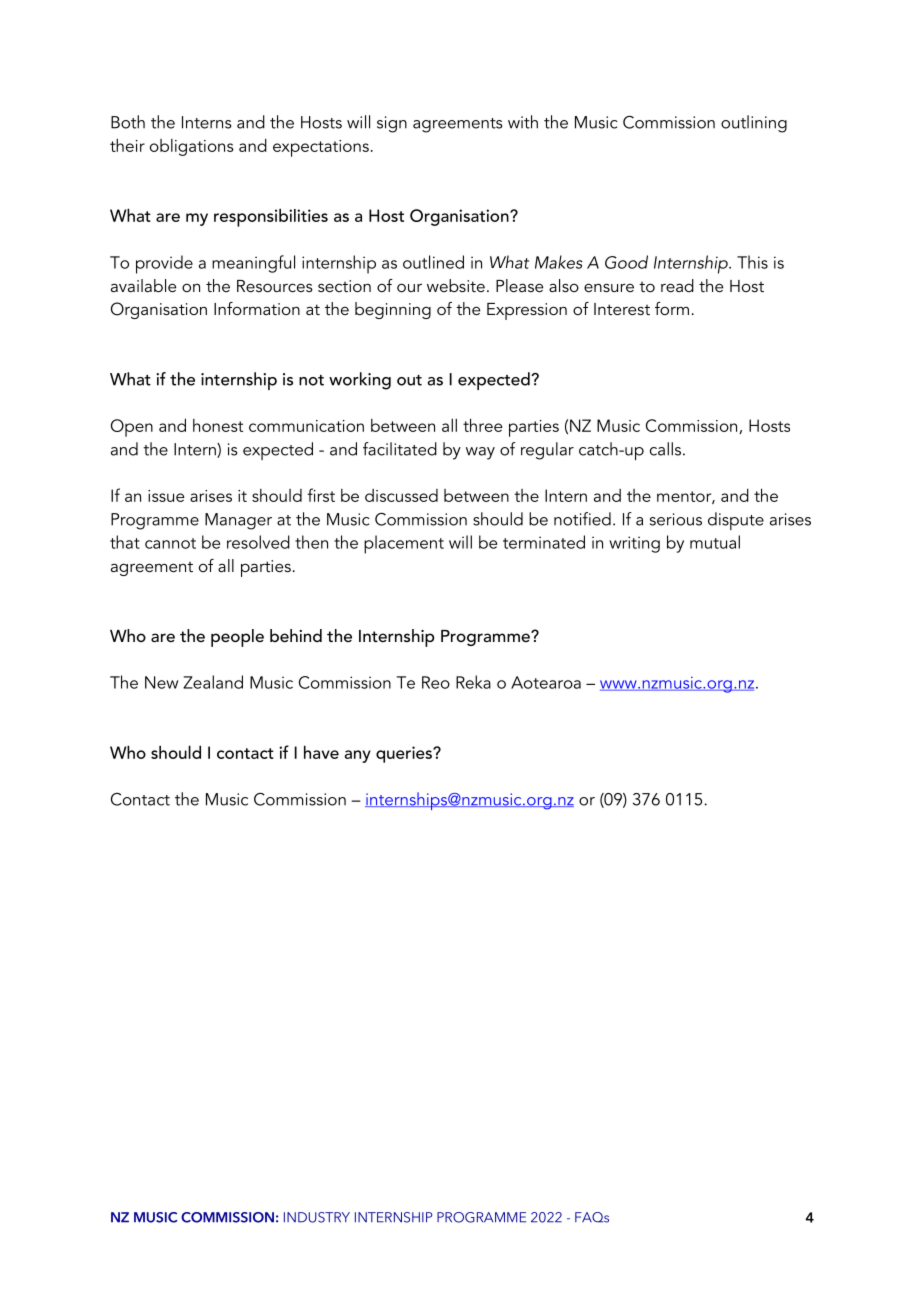  I want to click on queries, so click(405, 754).
